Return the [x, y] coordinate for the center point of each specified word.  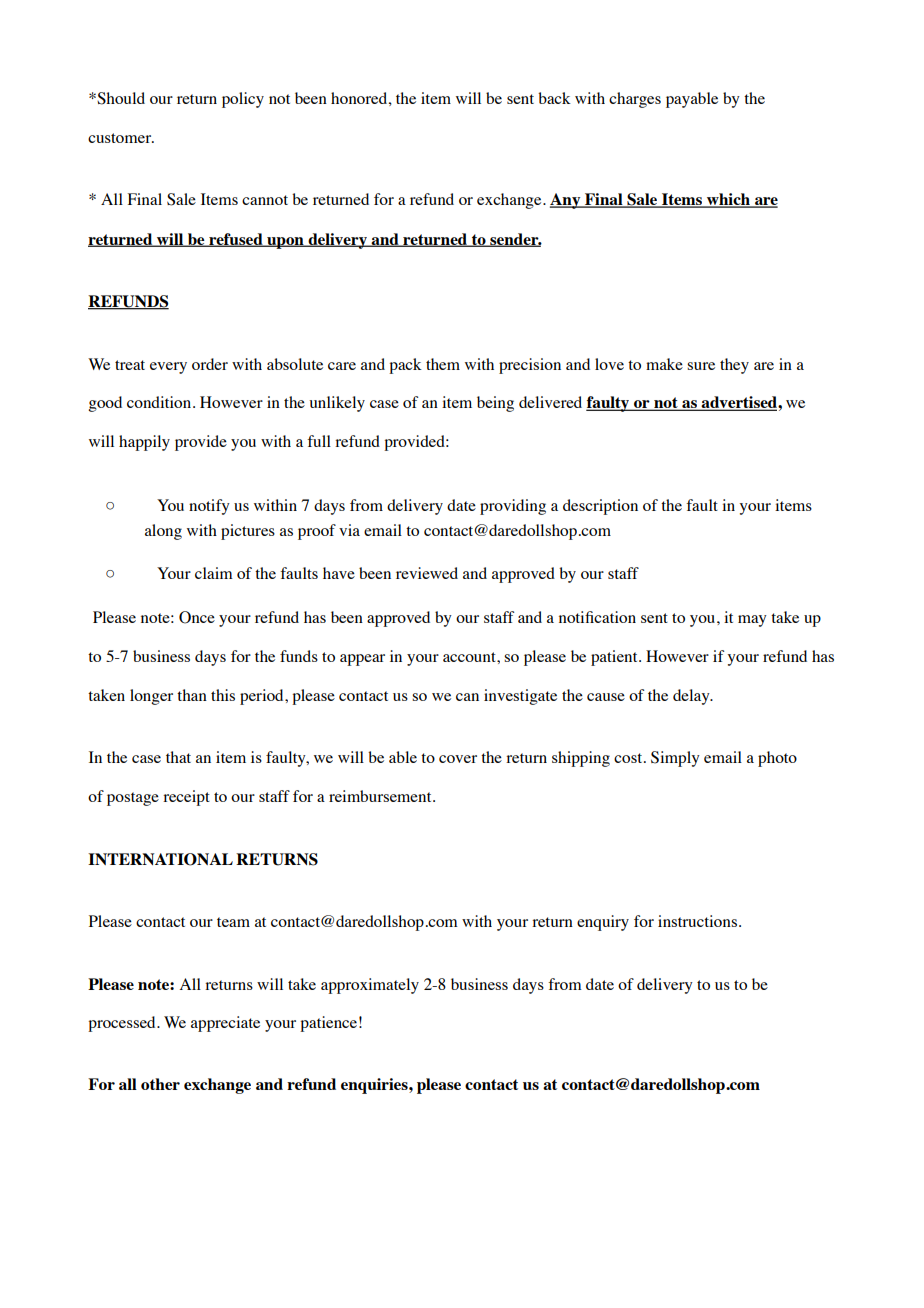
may [752, 621]
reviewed [427, 573]
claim [214, 573]
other [160, 1084]
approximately [370, 986]
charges [635, 100]
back [554, 98]
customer [121, 138]
